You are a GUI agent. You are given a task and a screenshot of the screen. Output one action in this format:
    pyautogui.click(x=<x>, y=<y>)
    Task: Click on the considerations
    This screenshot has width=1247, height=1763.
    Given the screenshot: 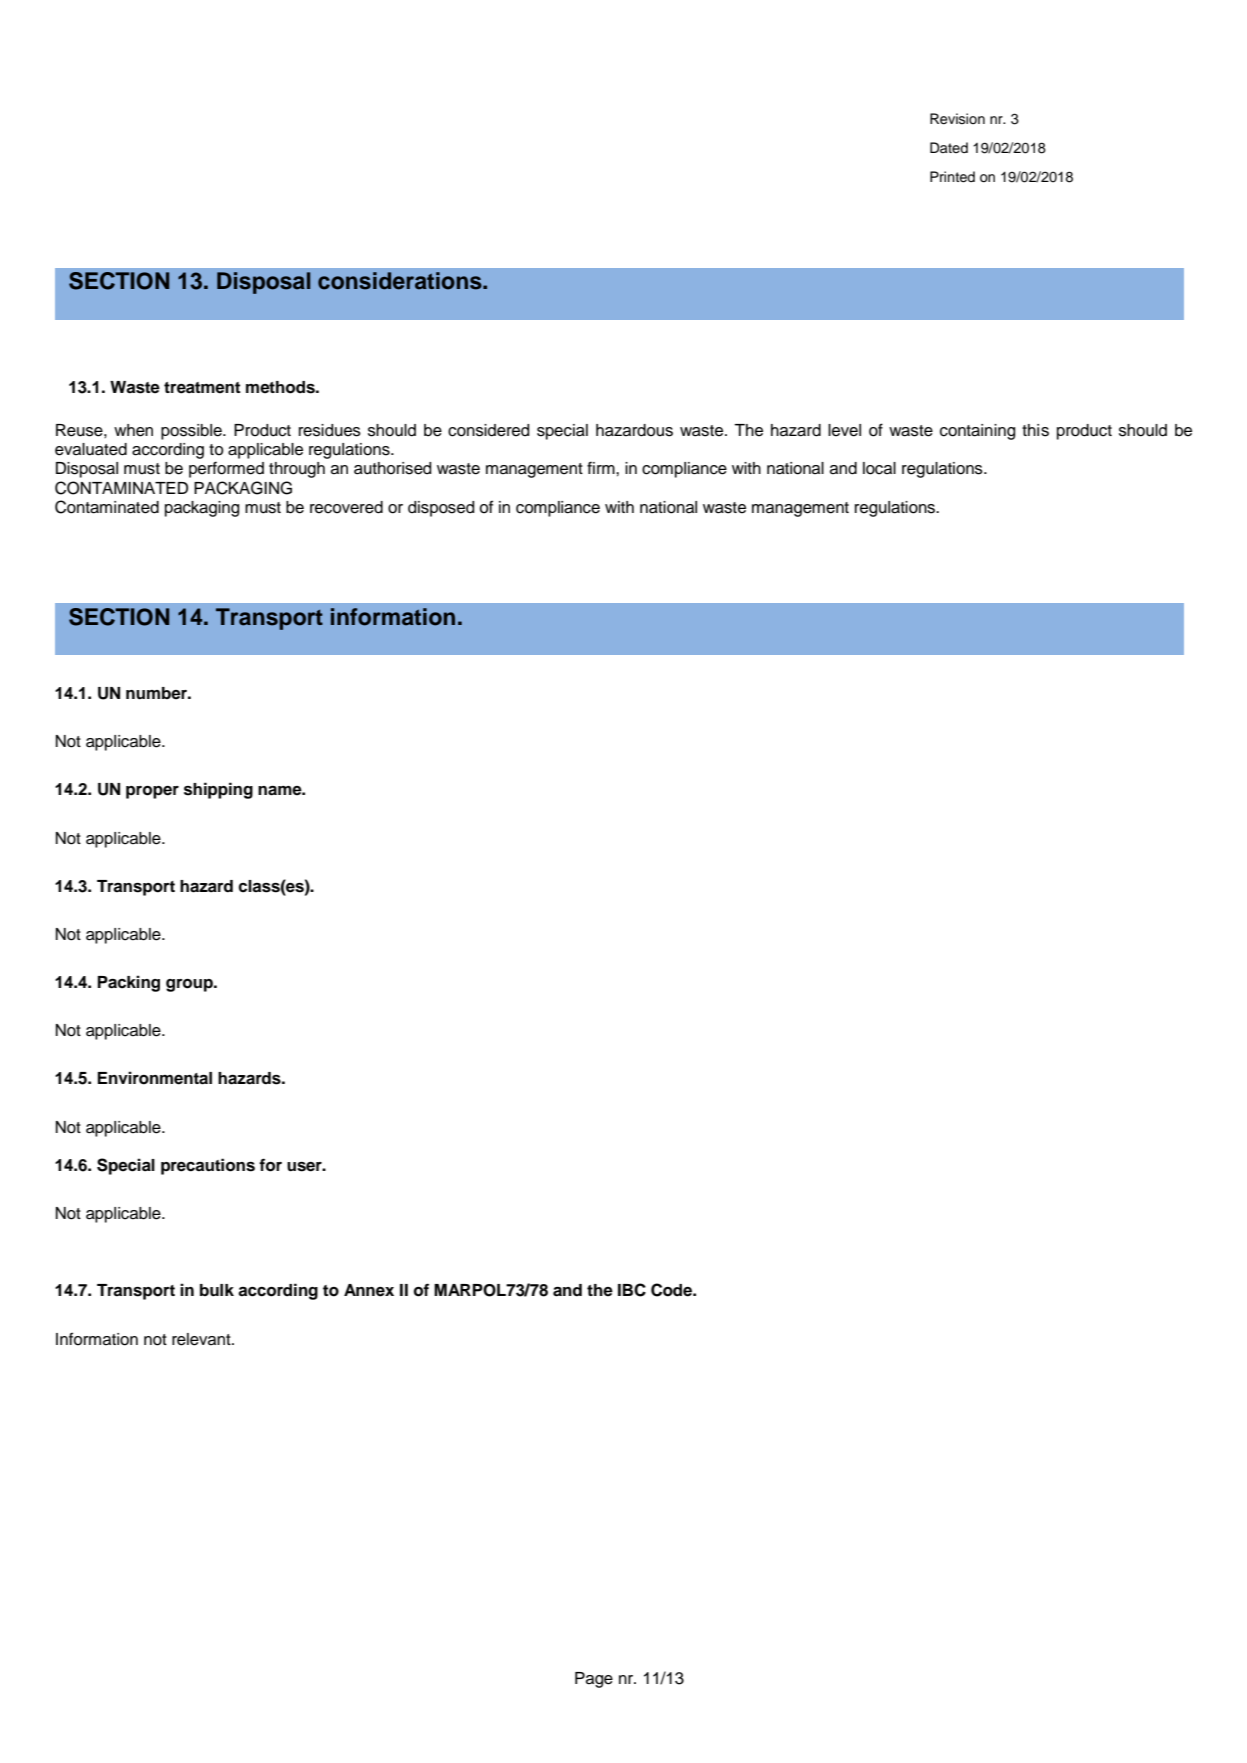 What is the action you would take?
    pyautogui.click(x=401, y=281)
